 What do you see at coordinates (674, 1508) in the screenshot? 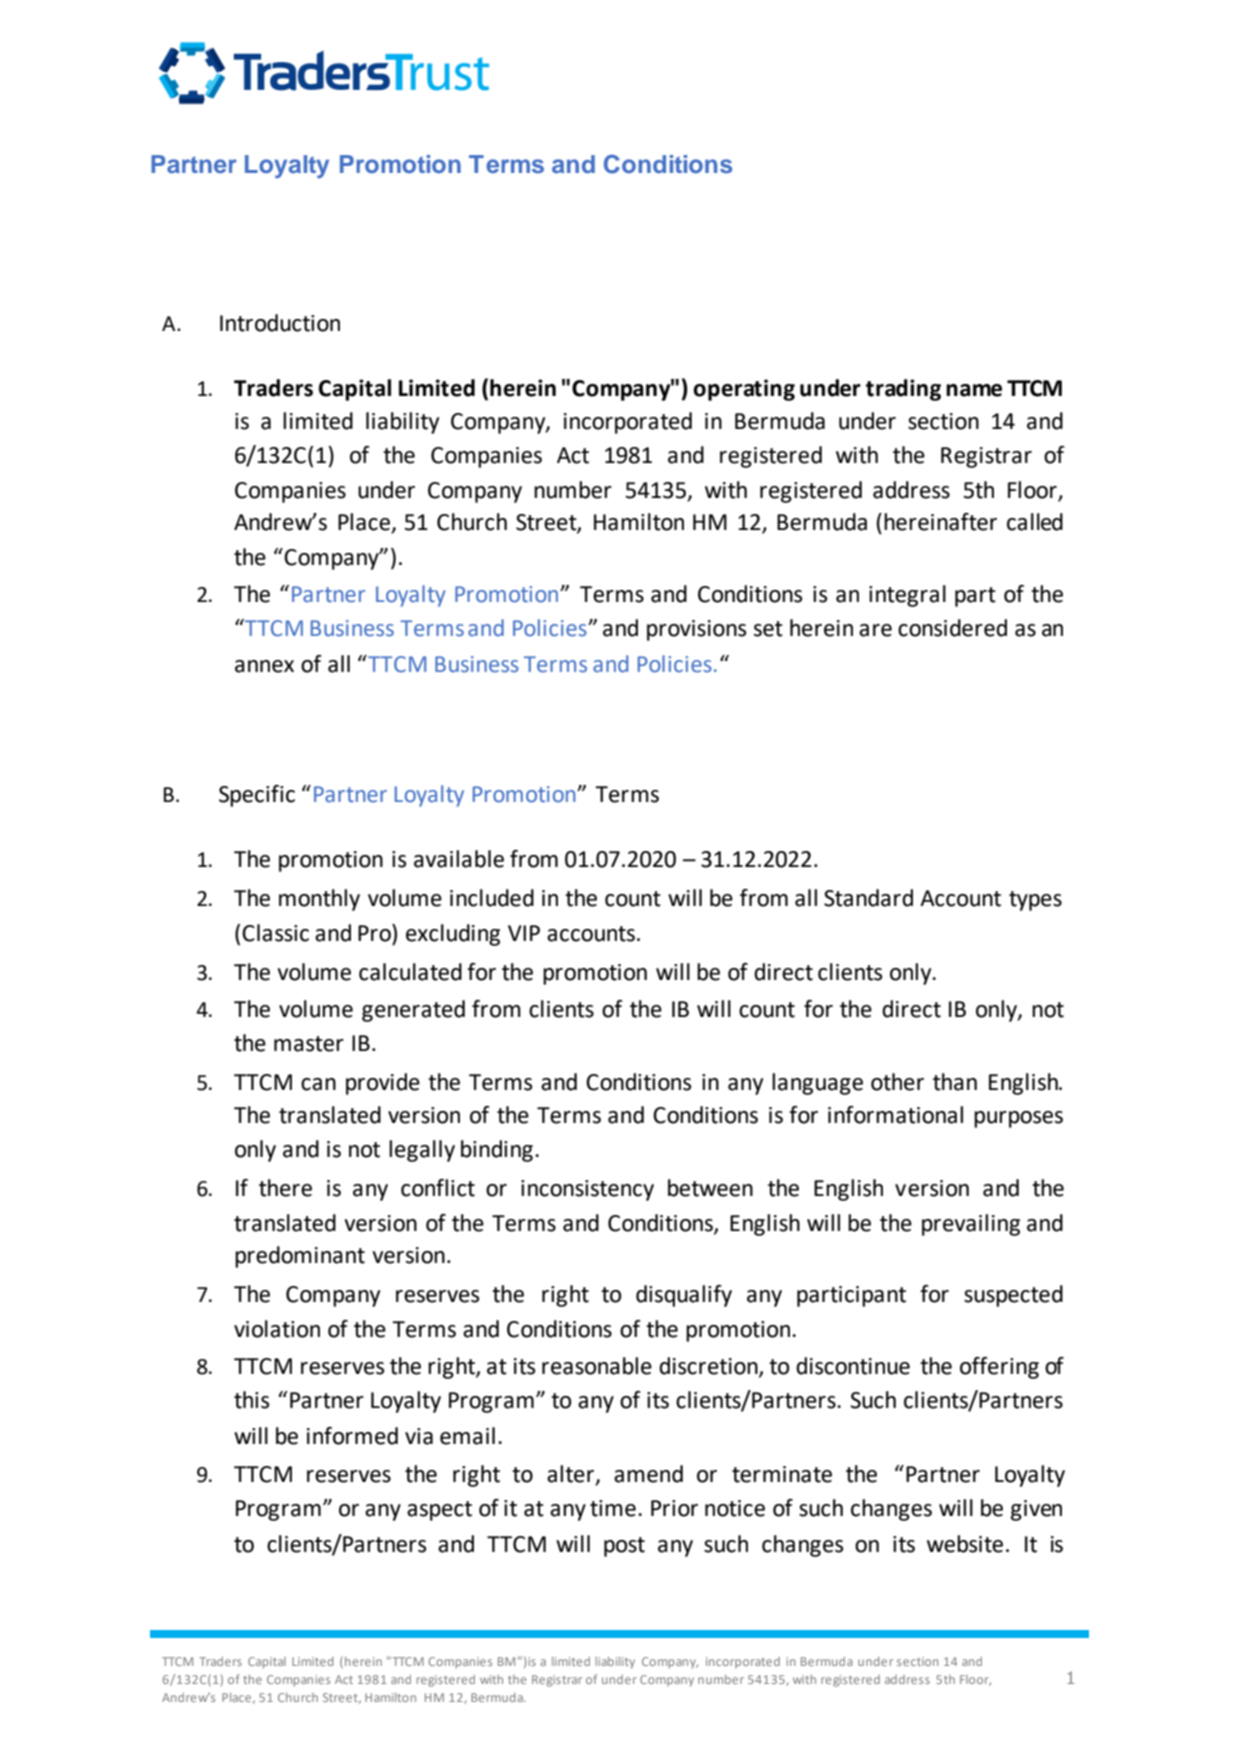
I see `Prior` at bounding box center [674, 1508].
